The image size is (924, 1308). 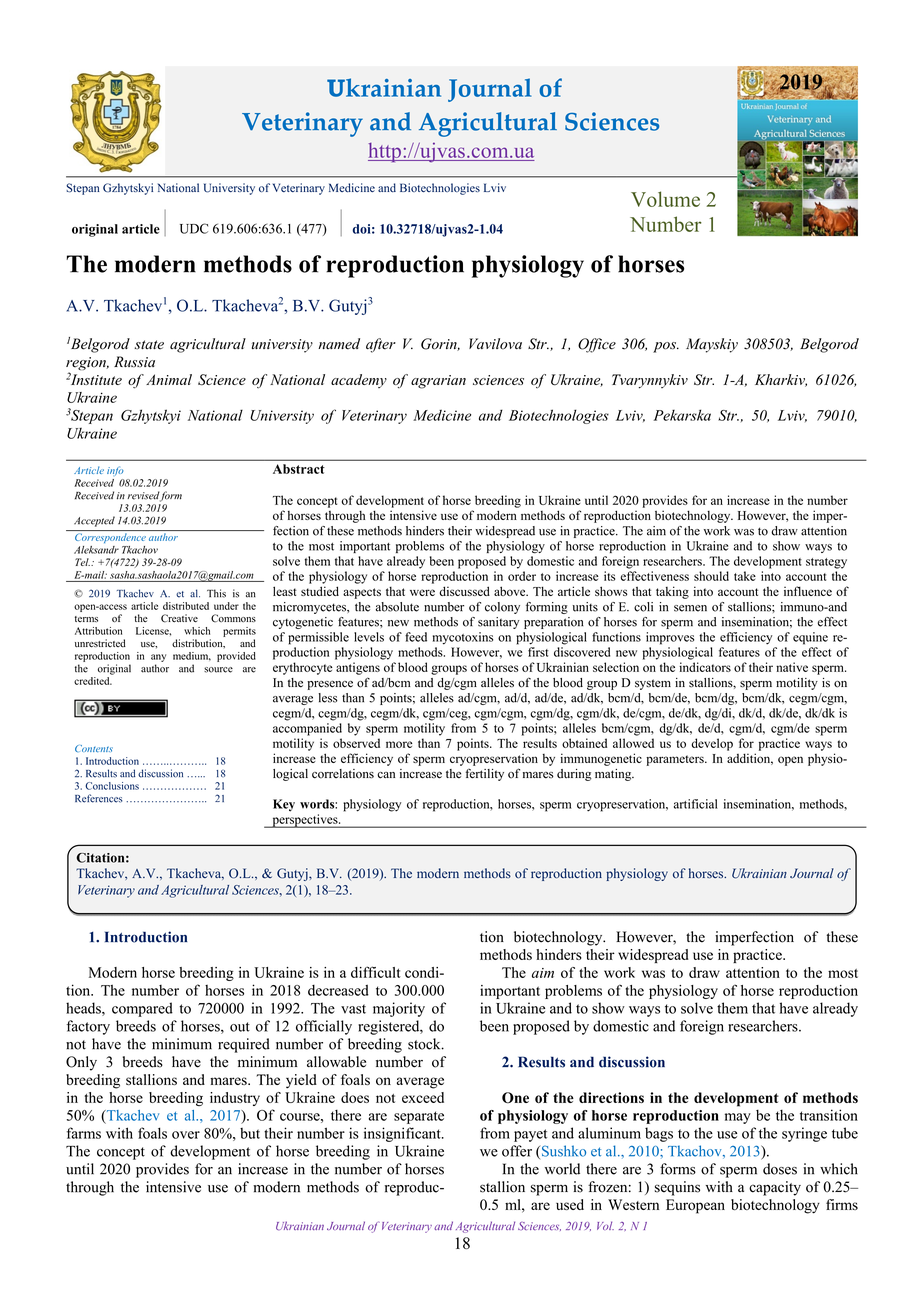 I want to click on offer, so click(x=517, y=1151).
